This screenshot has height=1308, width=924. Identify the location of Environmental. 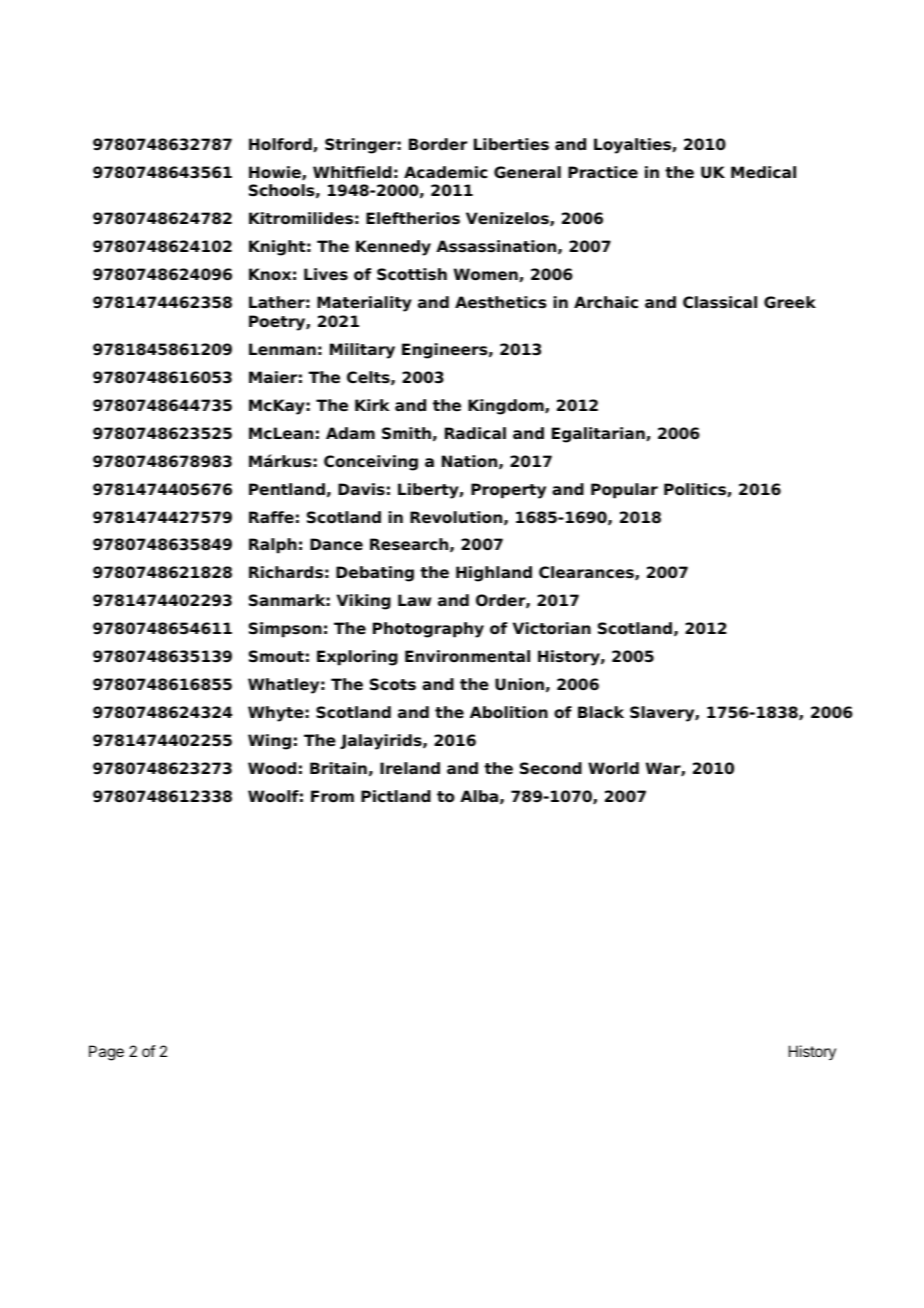
(467, 656).
